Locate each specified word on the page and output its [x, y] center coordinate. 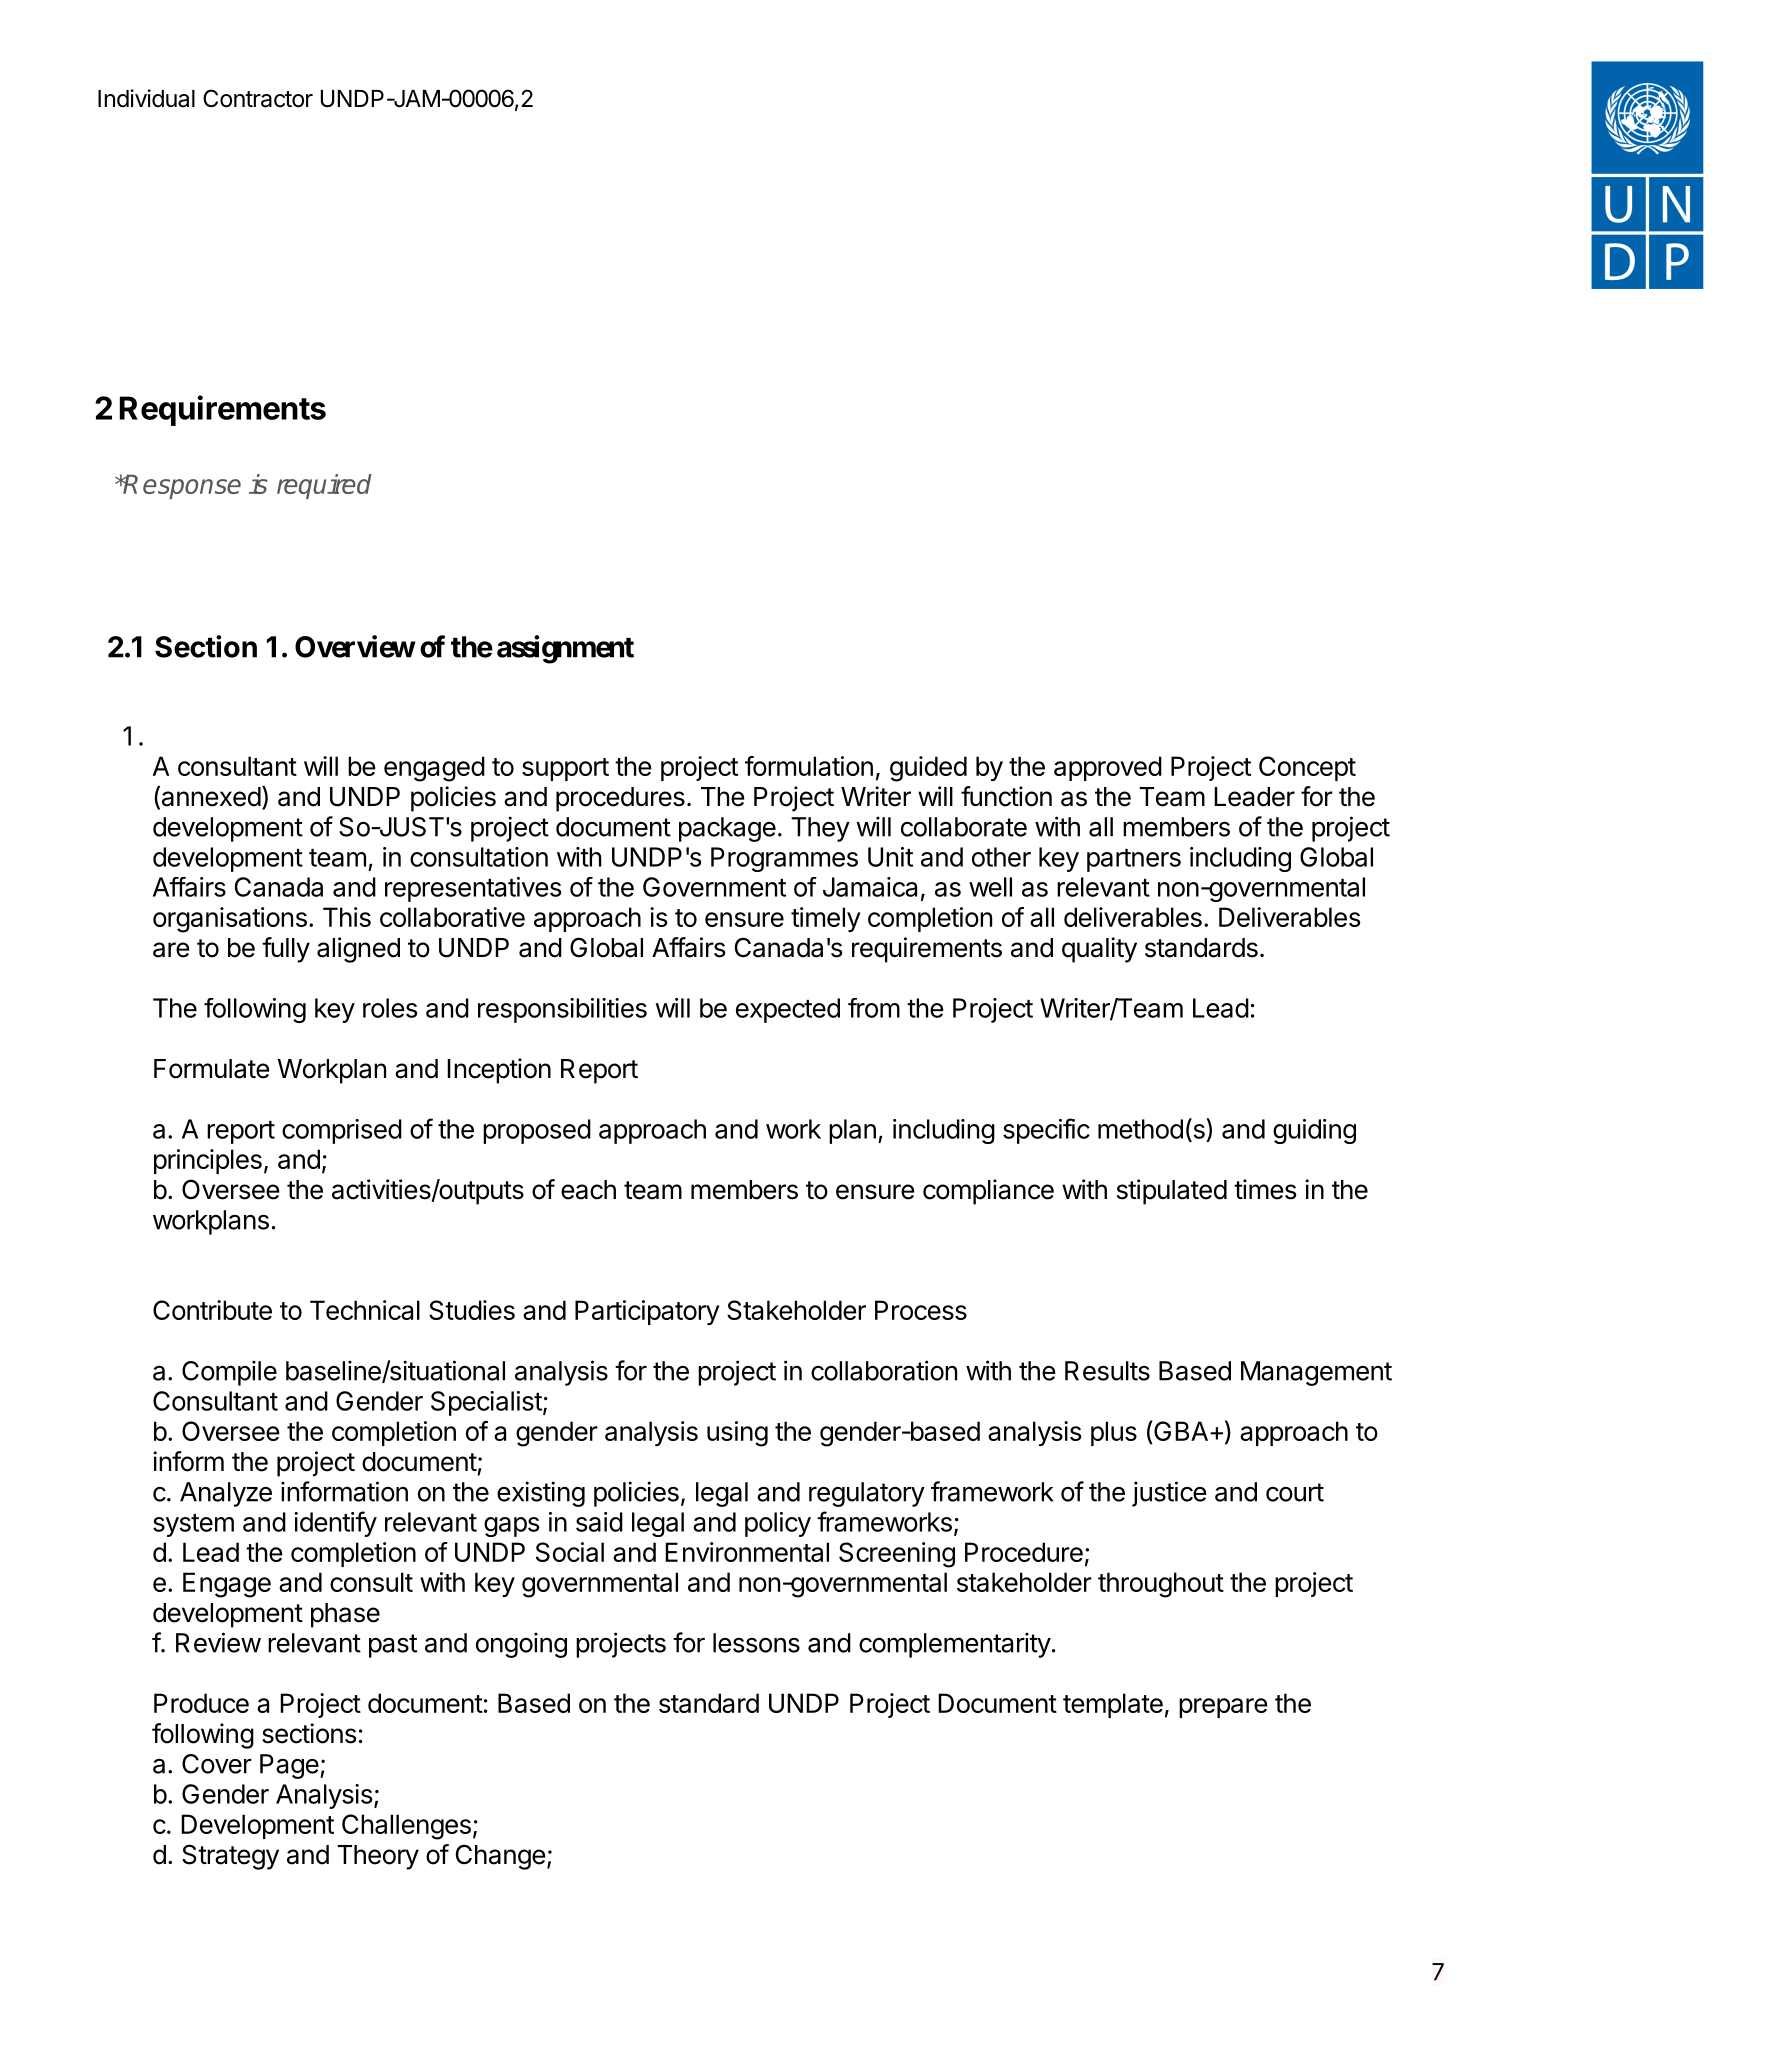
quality [1099, 950]
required [324, 486]
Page [290, 1766]
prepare [1223, 1708]
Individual [146, 98]
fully [286, 950]
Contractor [258, 98]
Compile [229, 1373]
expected [788, 1010]
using [737, 1434]
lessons [756, 1643]
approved [1108, 768]
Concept [1307, 768]
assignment [565, 649]
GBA [1180, 1432]
